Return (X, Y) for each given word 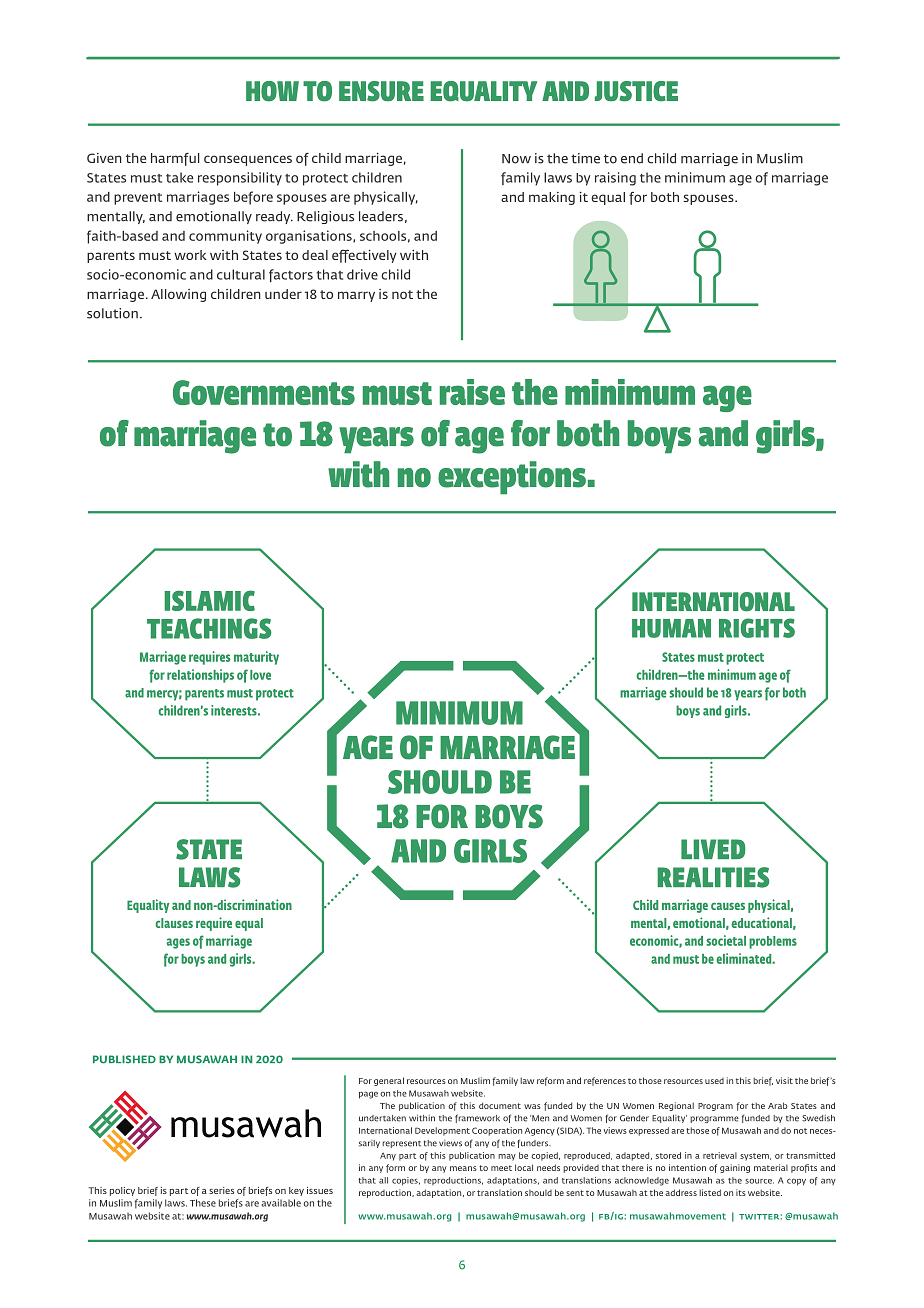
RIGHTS (757, 628)
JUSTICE (636, 91)
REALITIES (713, 877)
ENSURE (381, 91)
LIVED (713, 849)
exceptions (512, 477)
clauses (174, 923)
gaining (735, 1168)
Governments (264, 392)
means (463, 1168)
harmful (175, 159)
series (221, 1190)
